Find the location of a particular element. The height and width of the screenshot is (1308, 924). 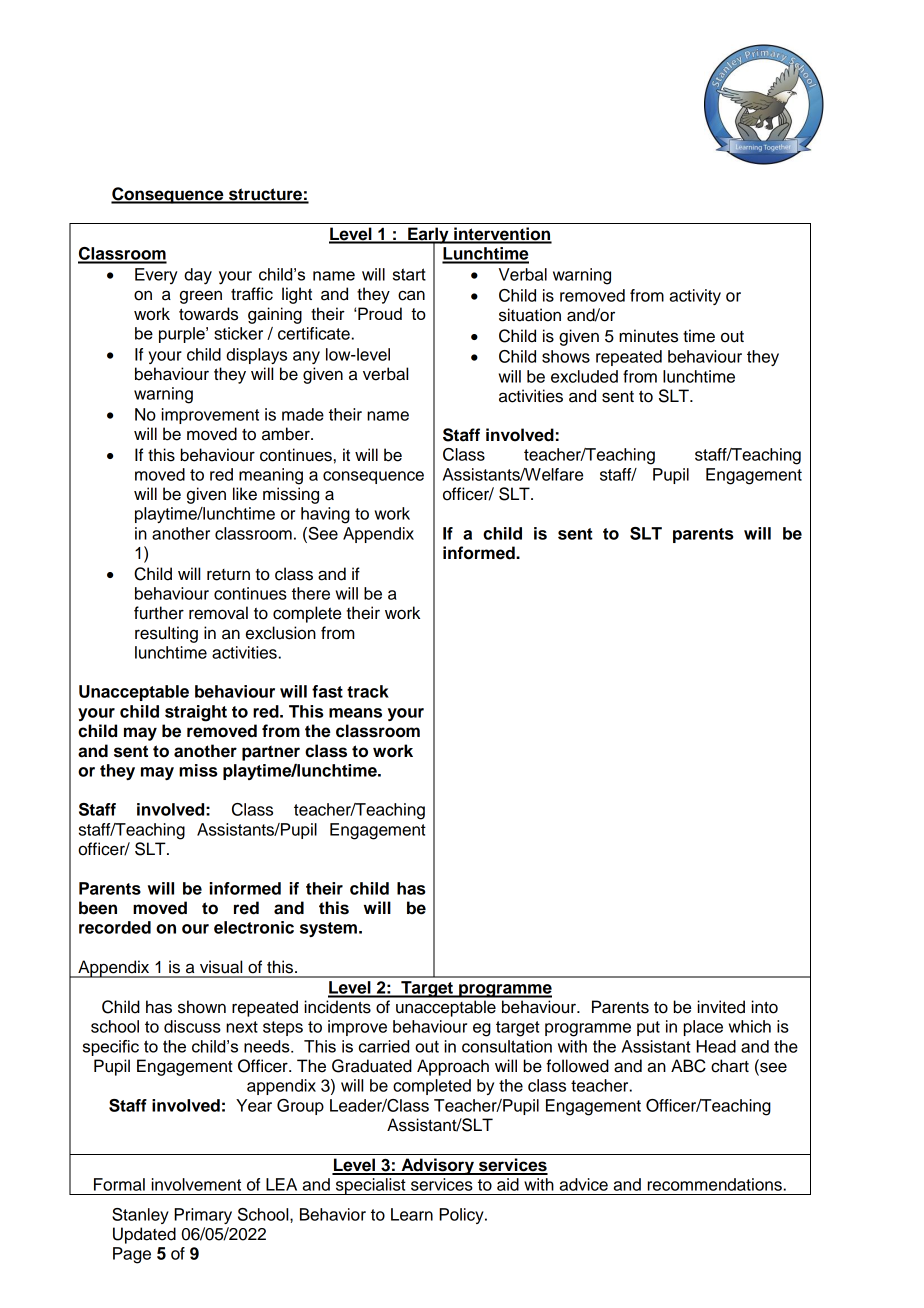

having is located at coordinates (325, 515).
